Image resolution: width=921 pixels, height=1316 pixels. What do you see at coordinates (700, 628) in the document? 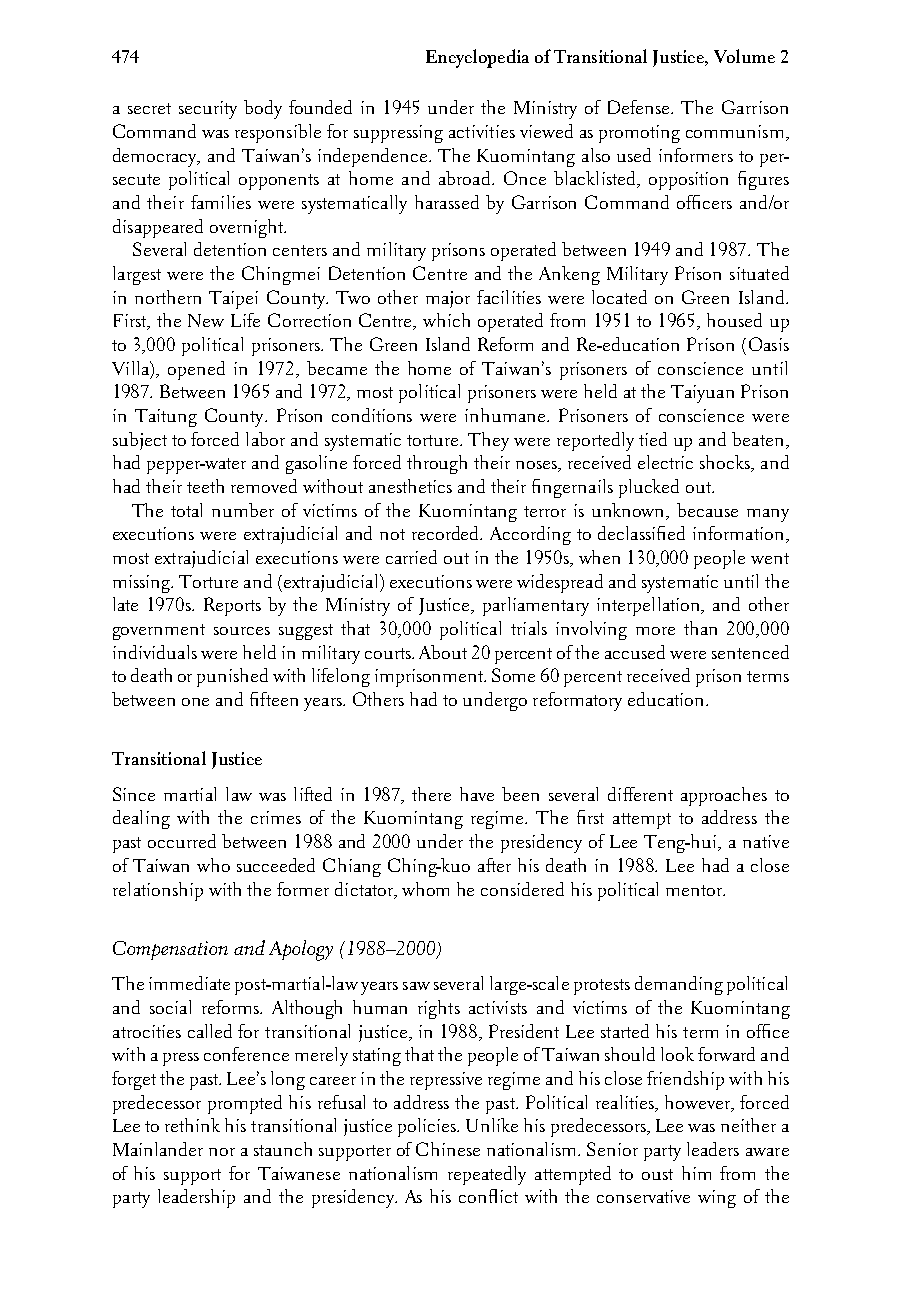
I see `than` at bounding box center [700, 628].
